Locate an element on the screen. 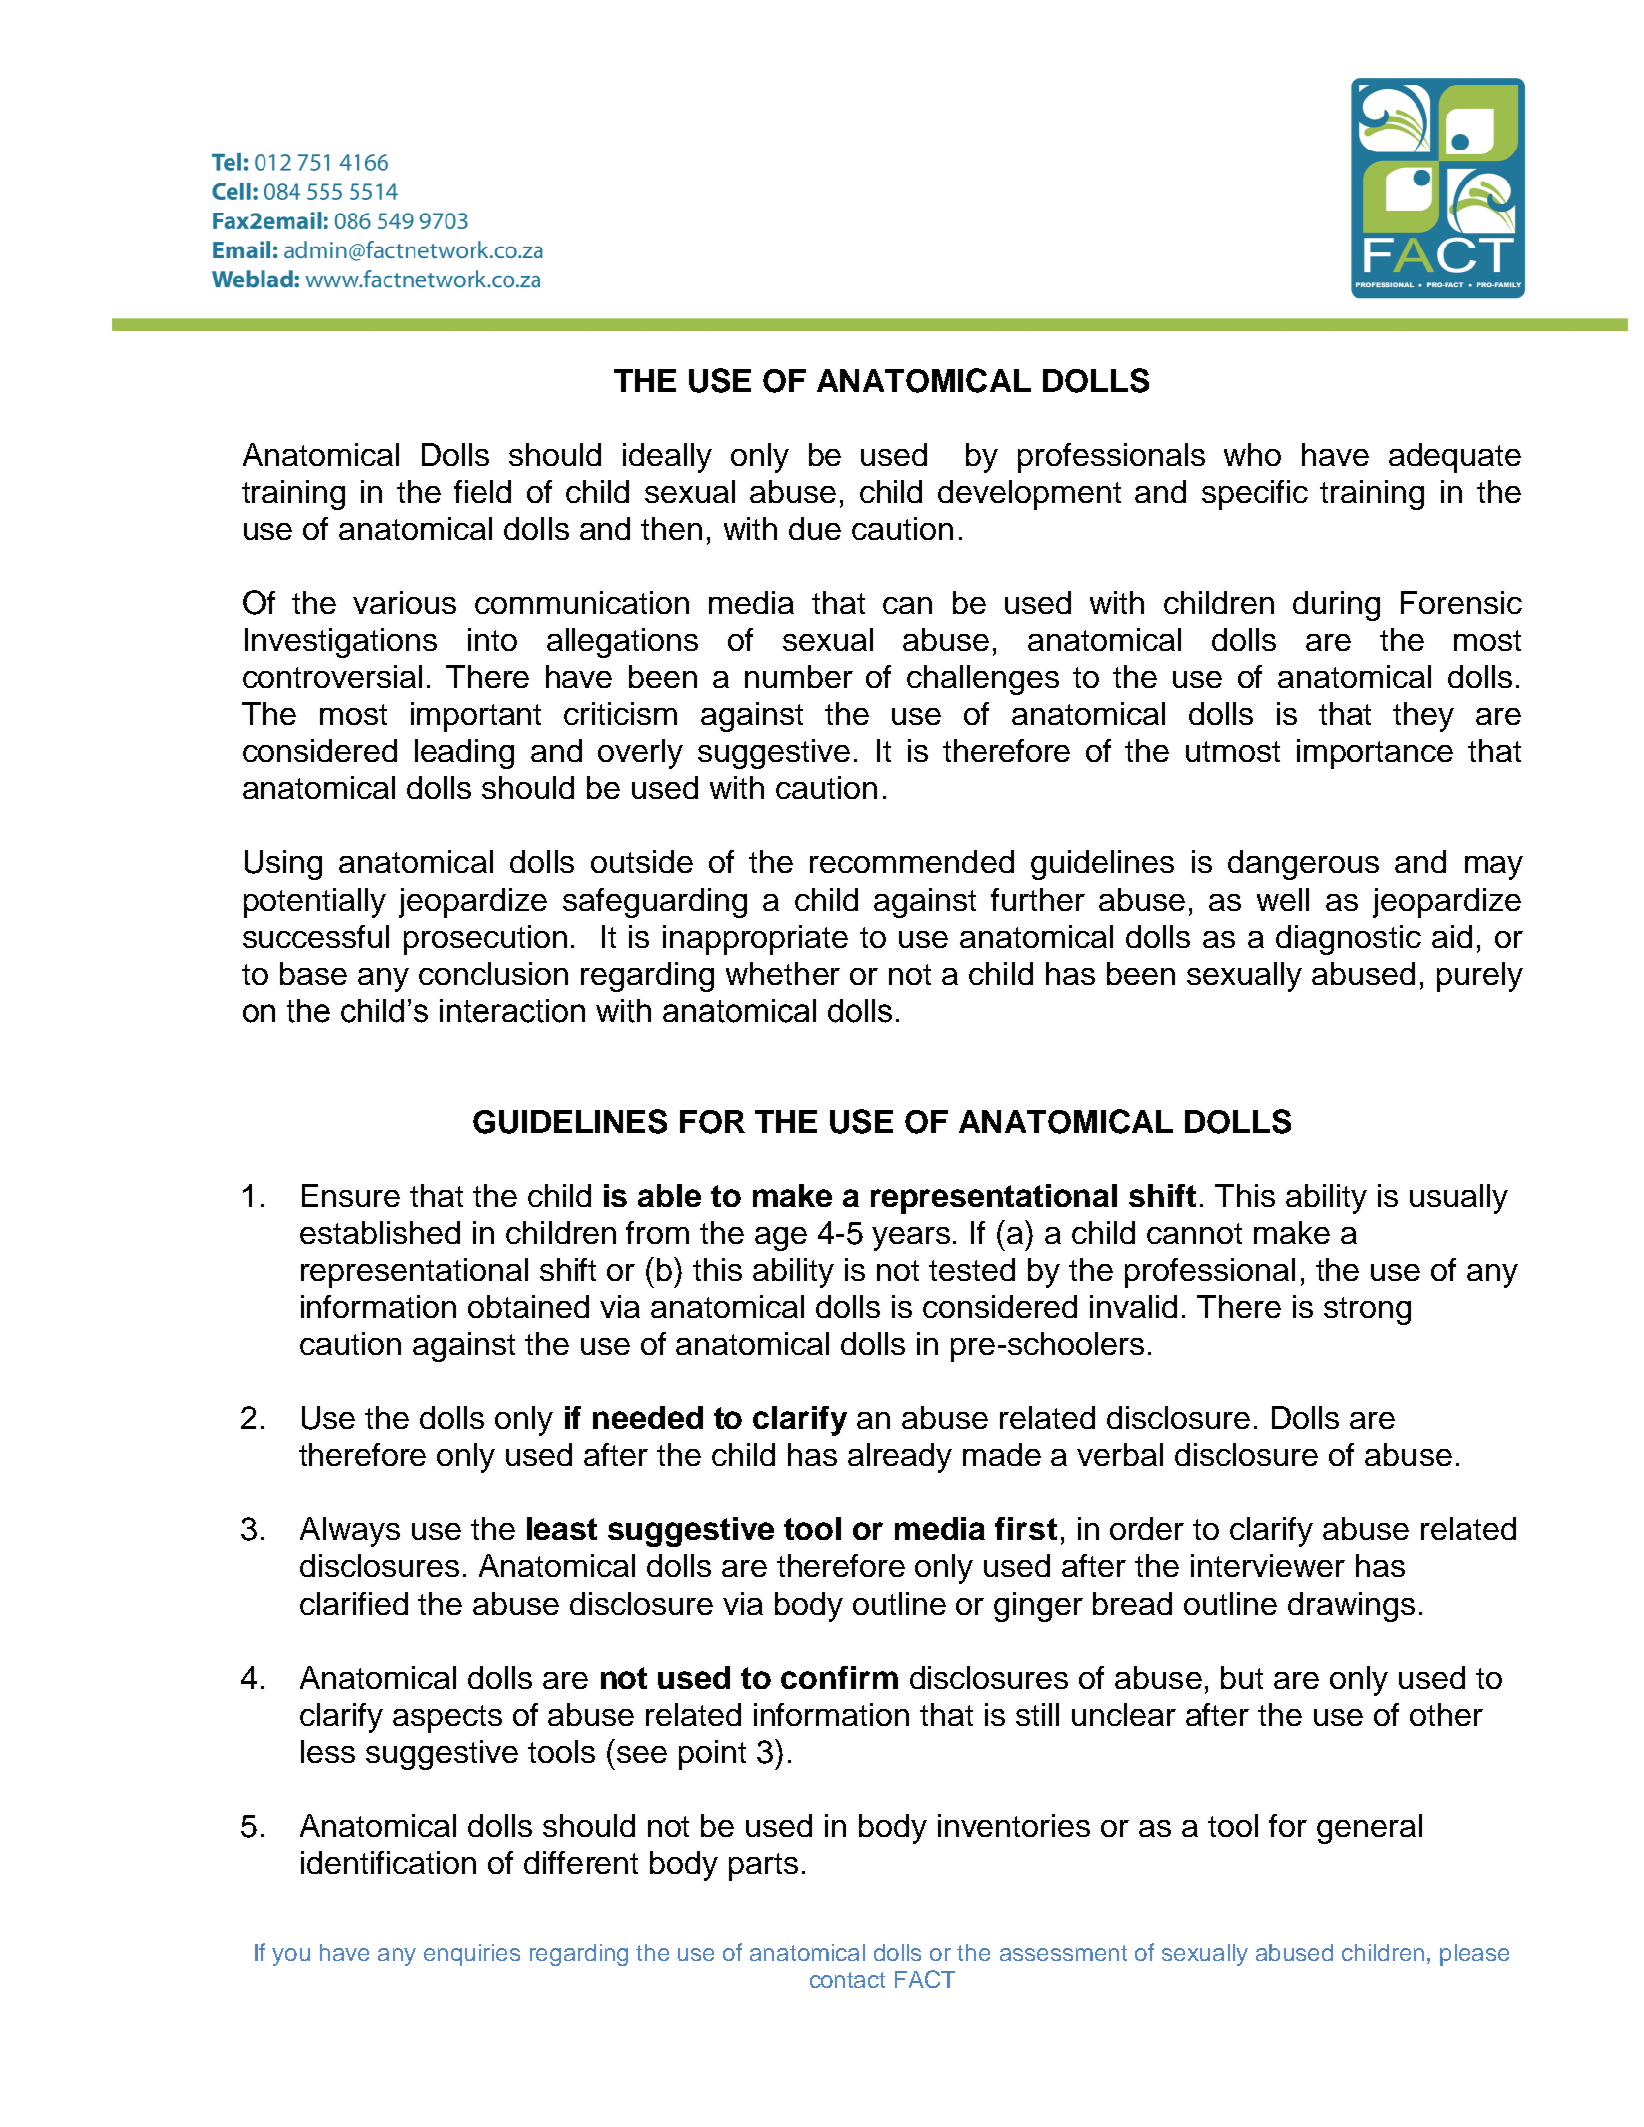 This screenshot has width=1644, height=2127. established is located at coordinates (380, 1232).
